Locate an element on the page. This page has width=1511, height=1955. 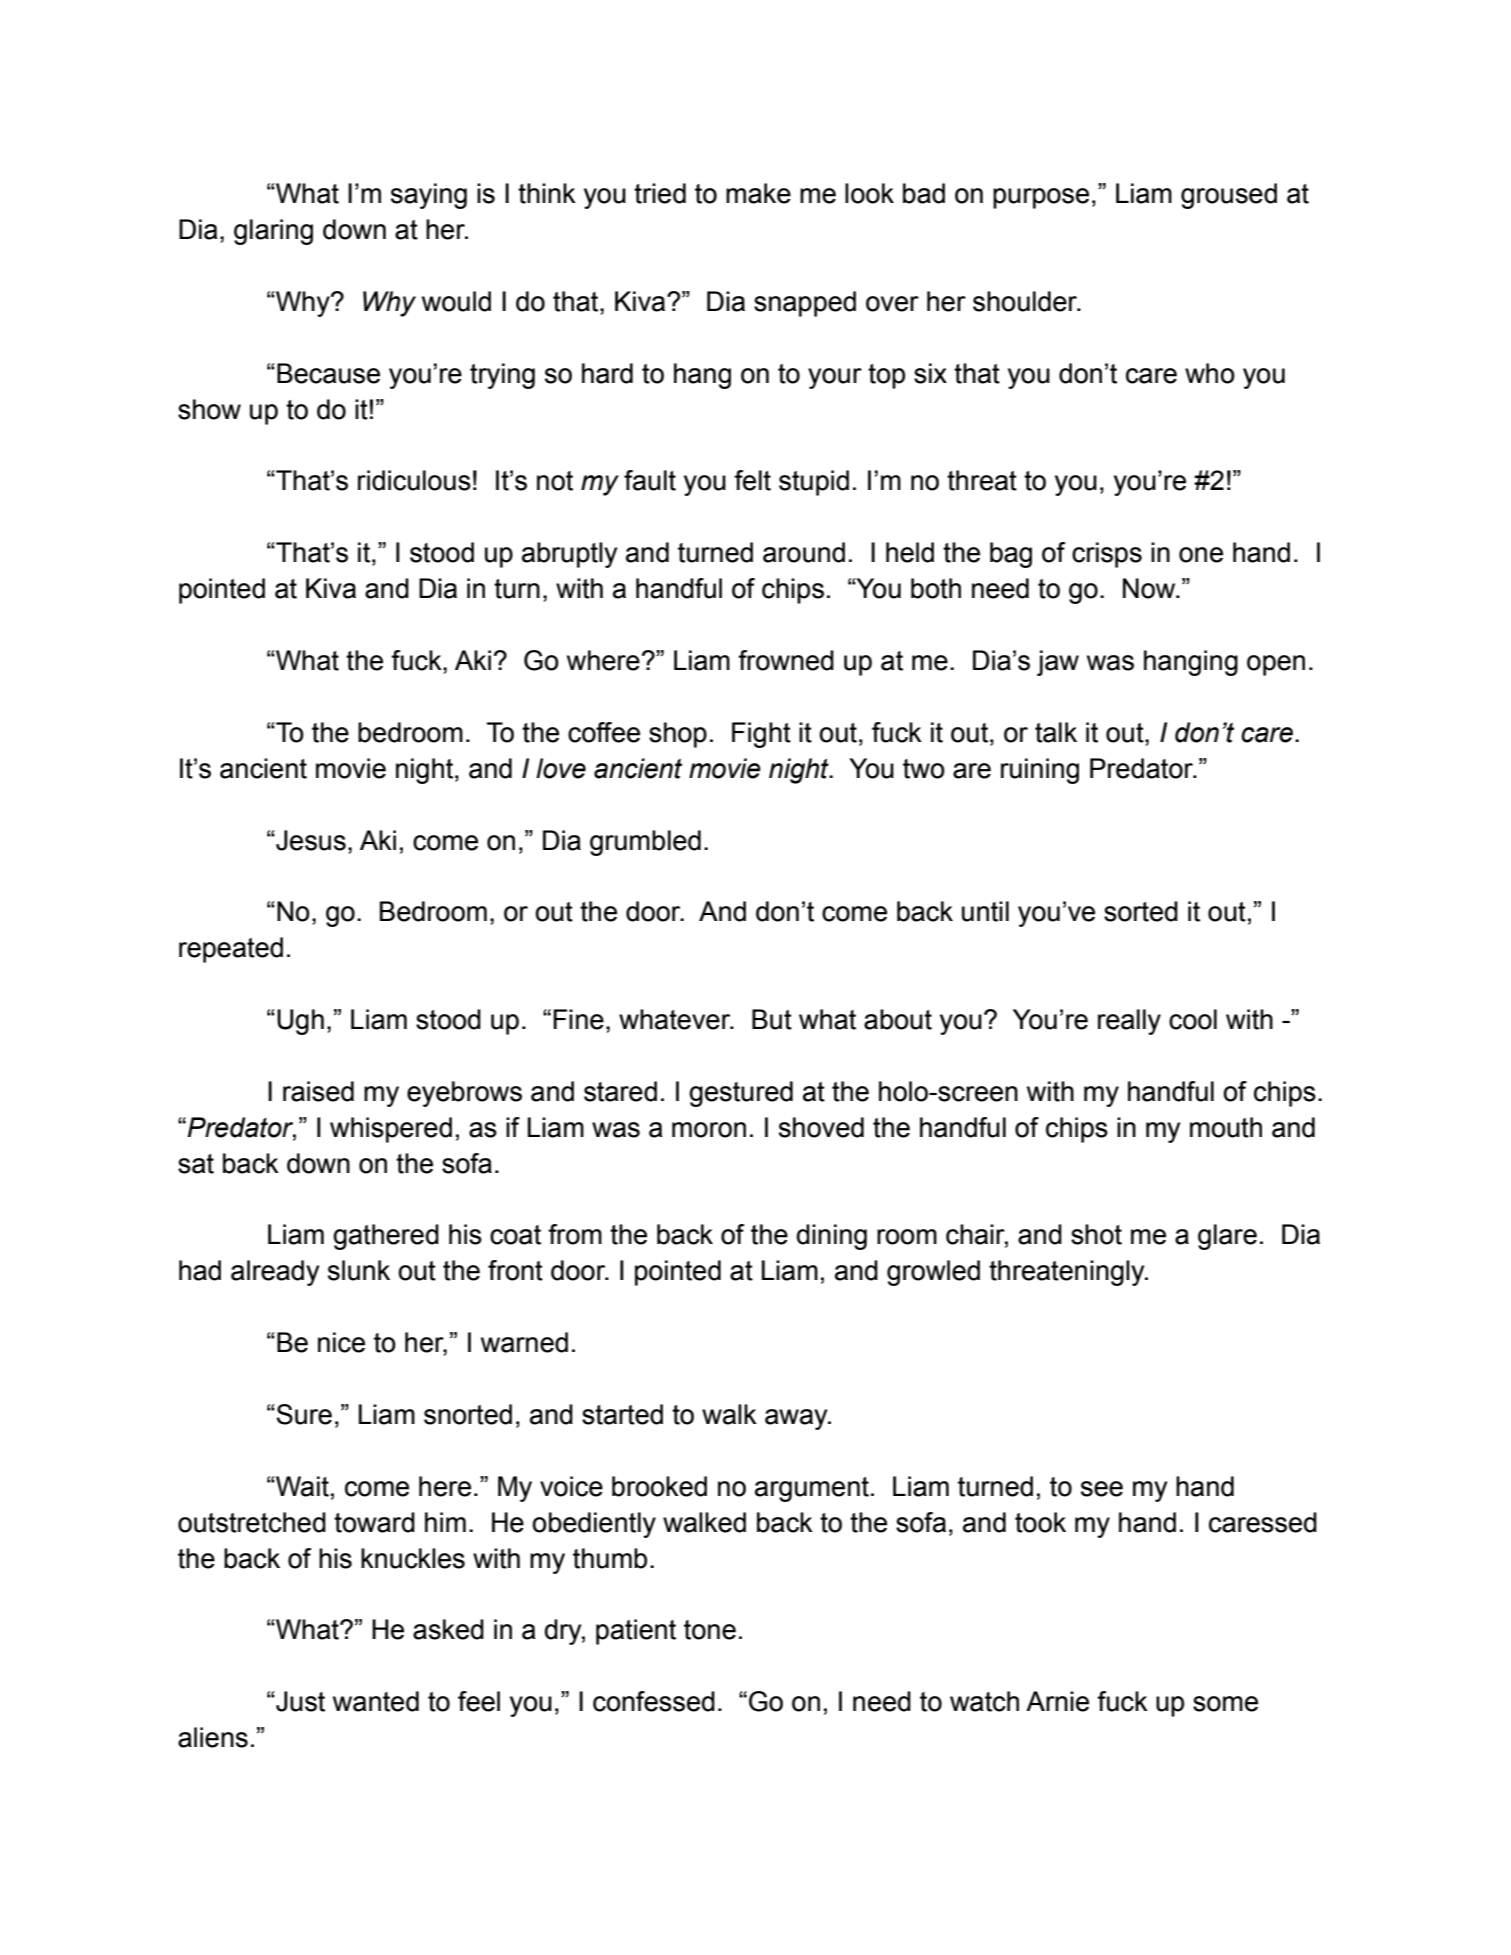
sorted is located at coordinates (1141, 911).
